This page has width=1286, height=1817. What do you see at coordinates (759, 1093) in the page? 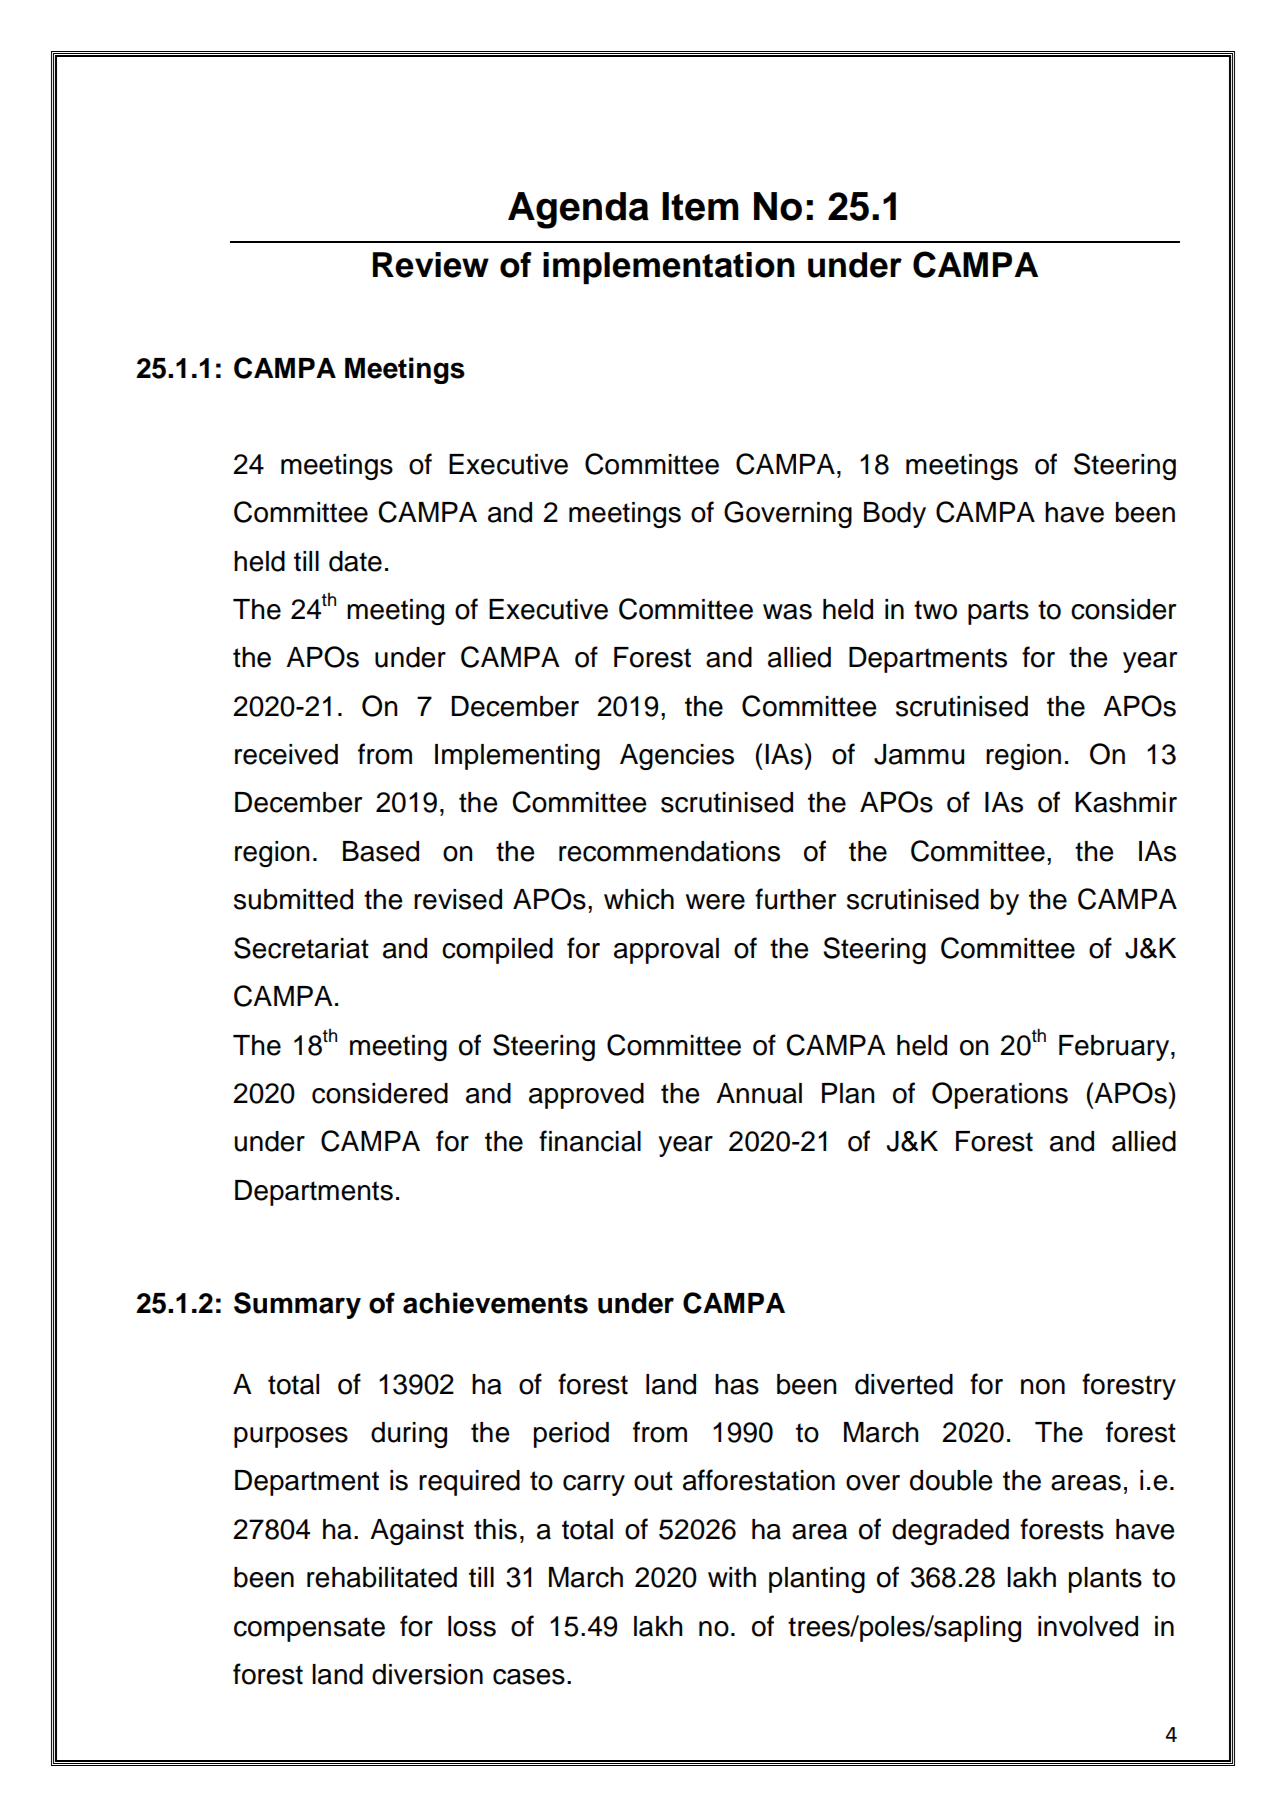
I see `Annual` at bounding box center [759, 1093].
